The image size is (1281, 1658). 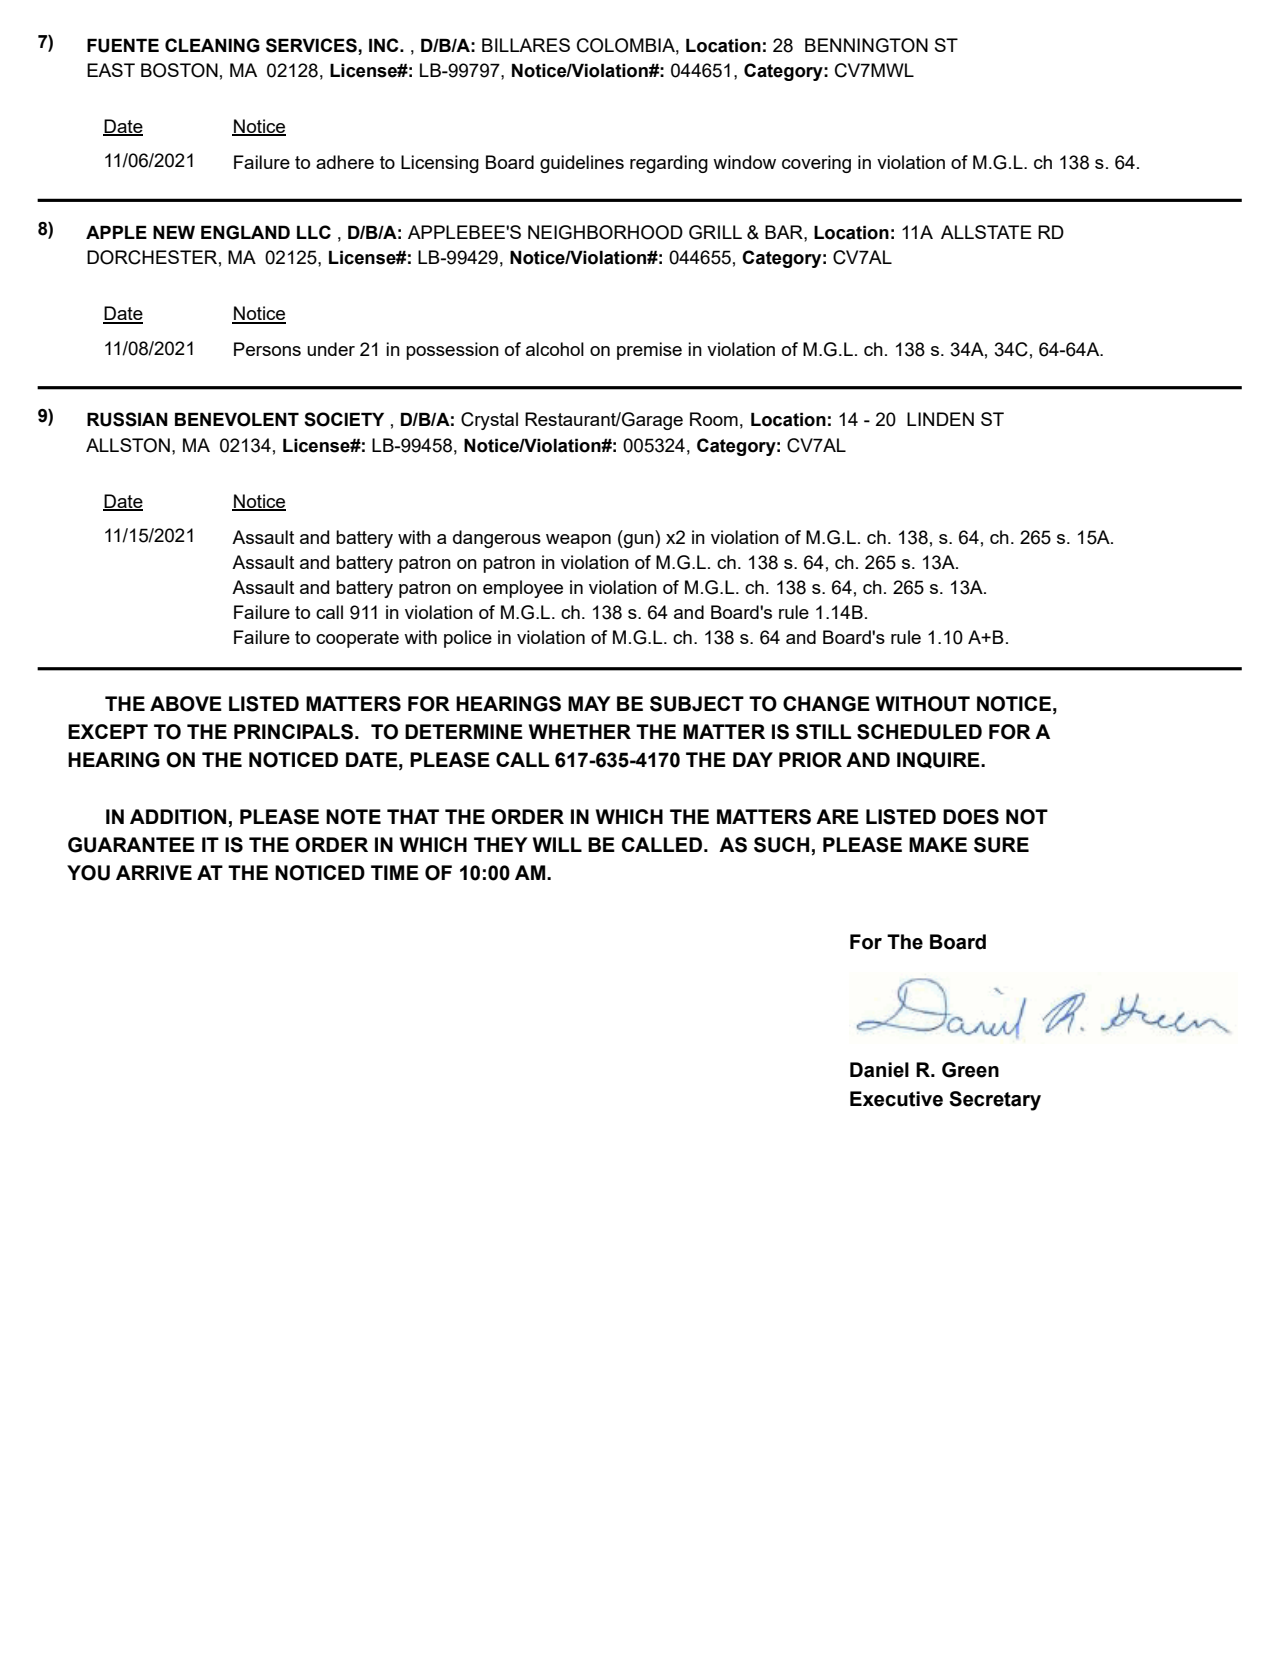 I want to click on Persons, so click(x=267, y=349).
